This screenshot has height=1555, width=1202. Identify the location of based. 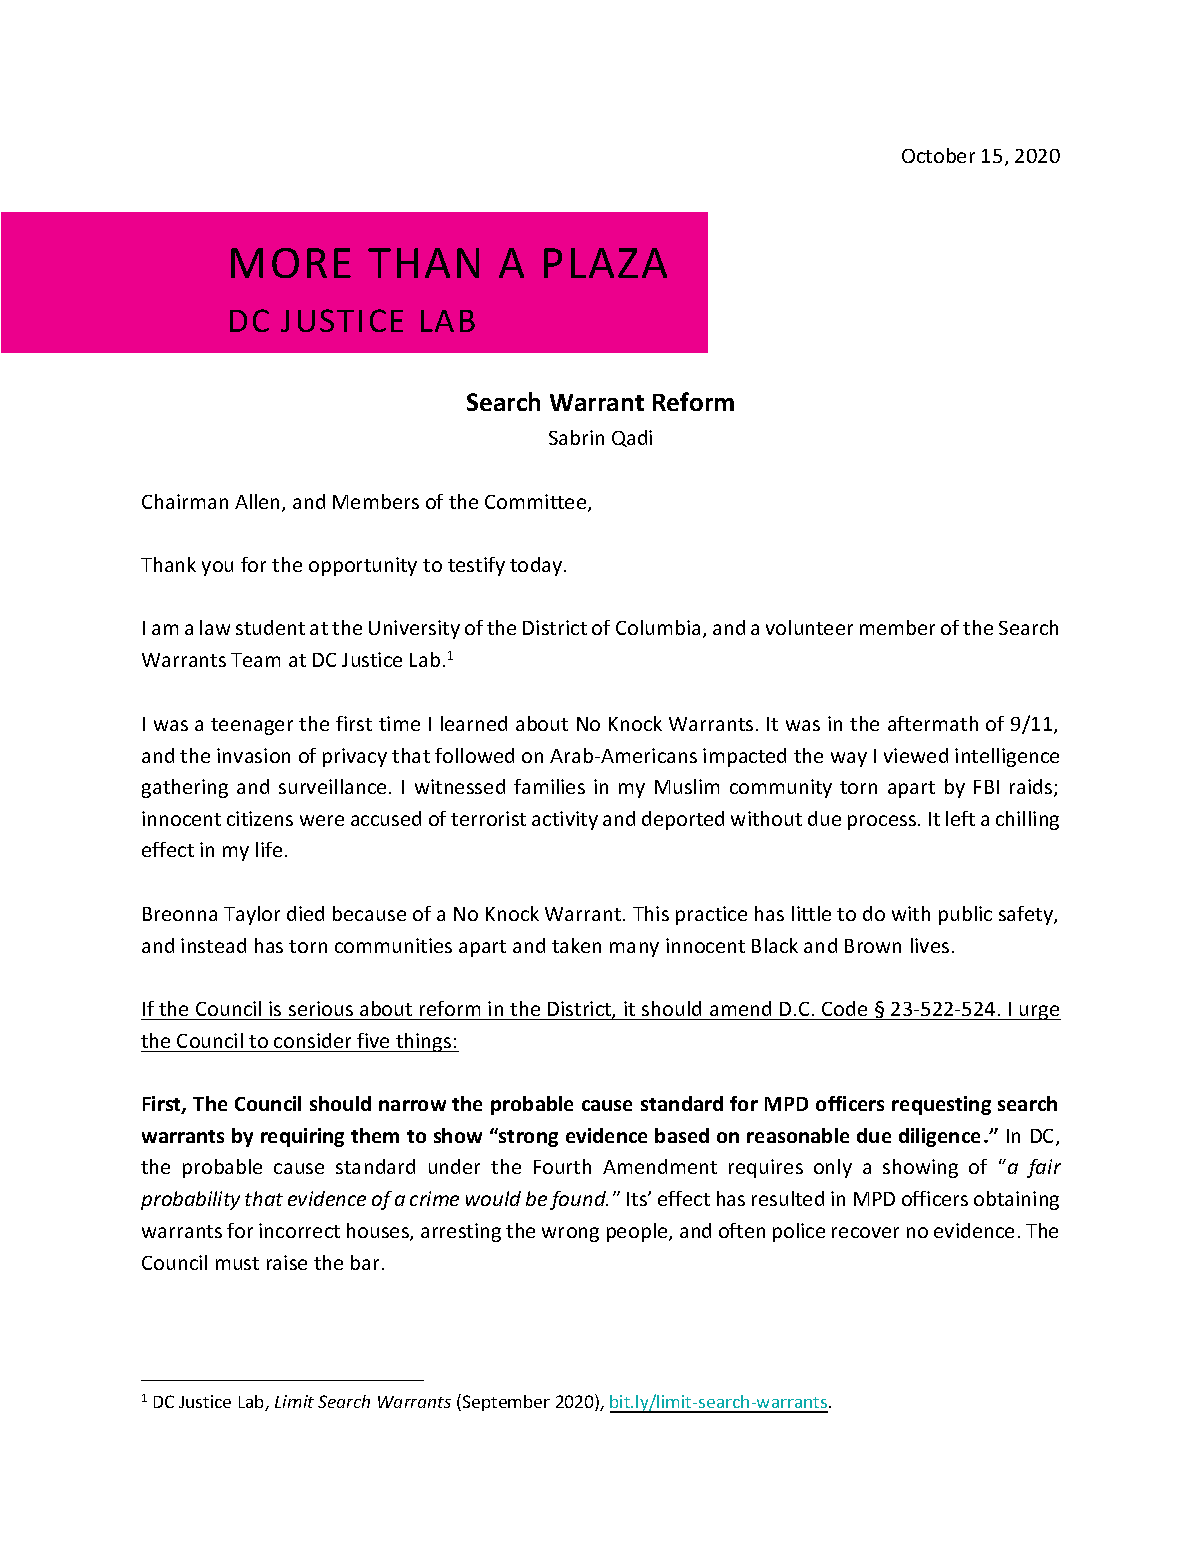
(682, 1135).
